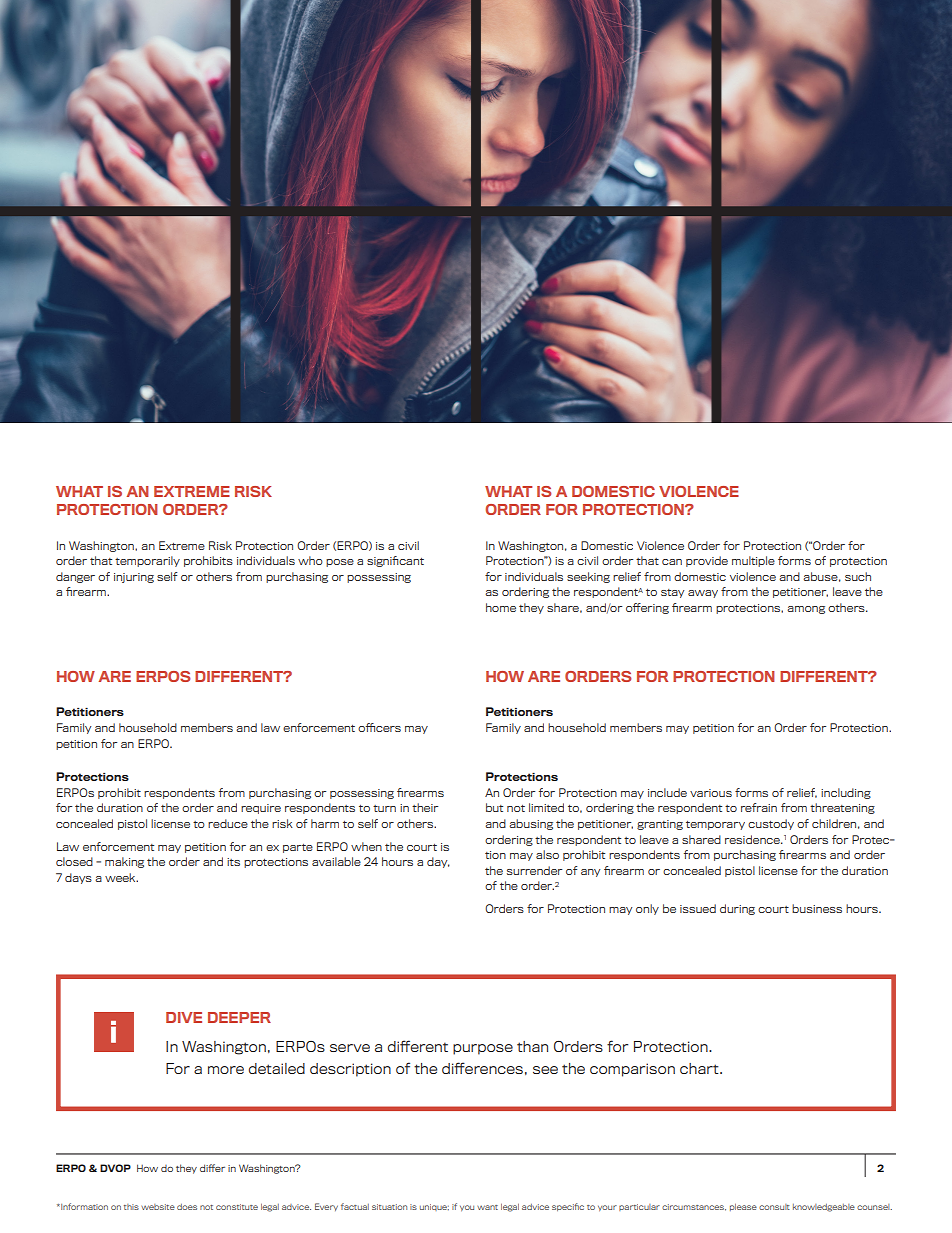 Image resolution: width=952 pixels, height=1233 pixels. What do you see at coordinates (487, 1207) in the screenshot?
I see `want` at bounding box center [487, 1207].
